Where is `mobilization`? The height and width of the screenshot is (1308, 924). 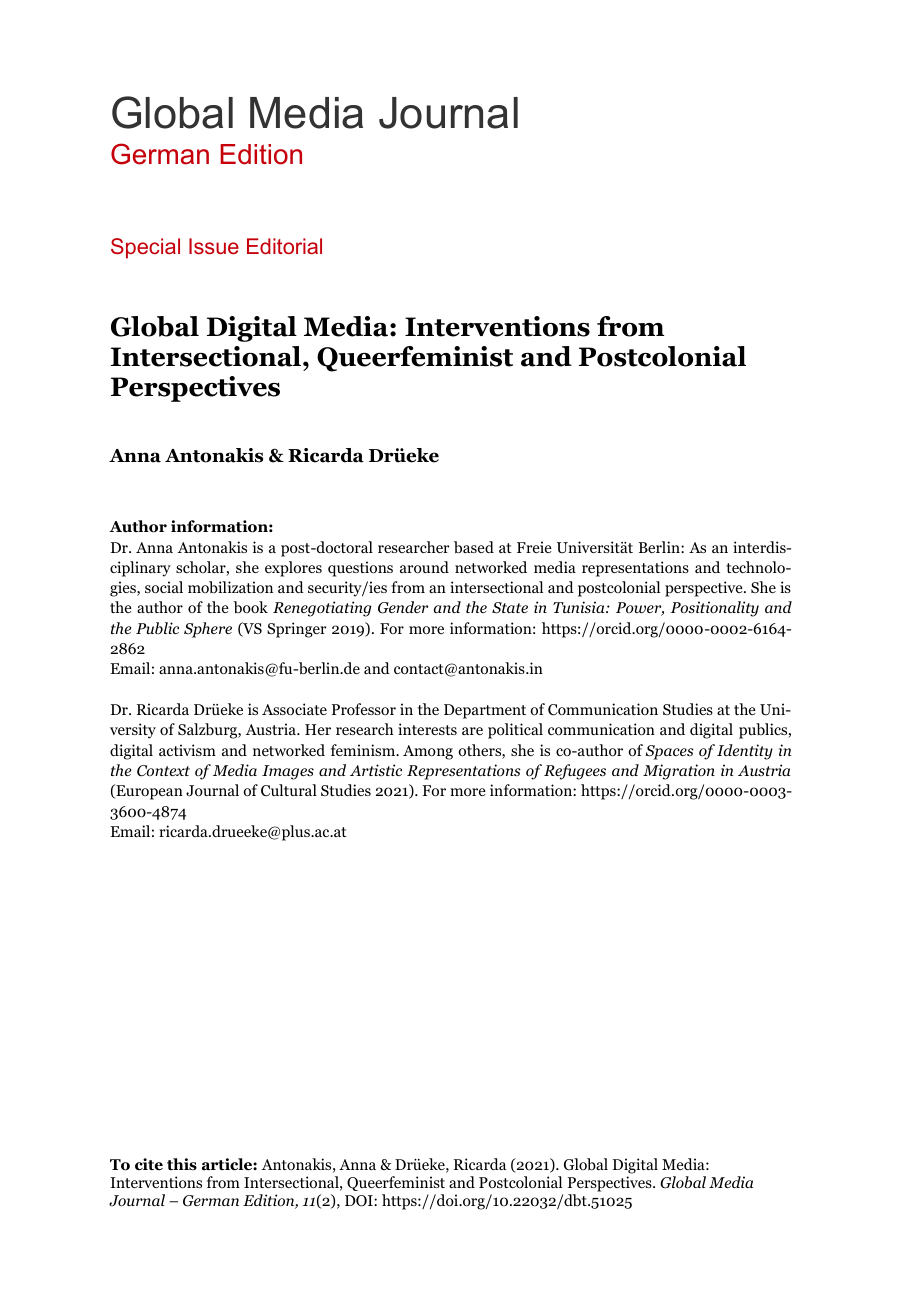 mobilization is located at coordinates (230, 587).
